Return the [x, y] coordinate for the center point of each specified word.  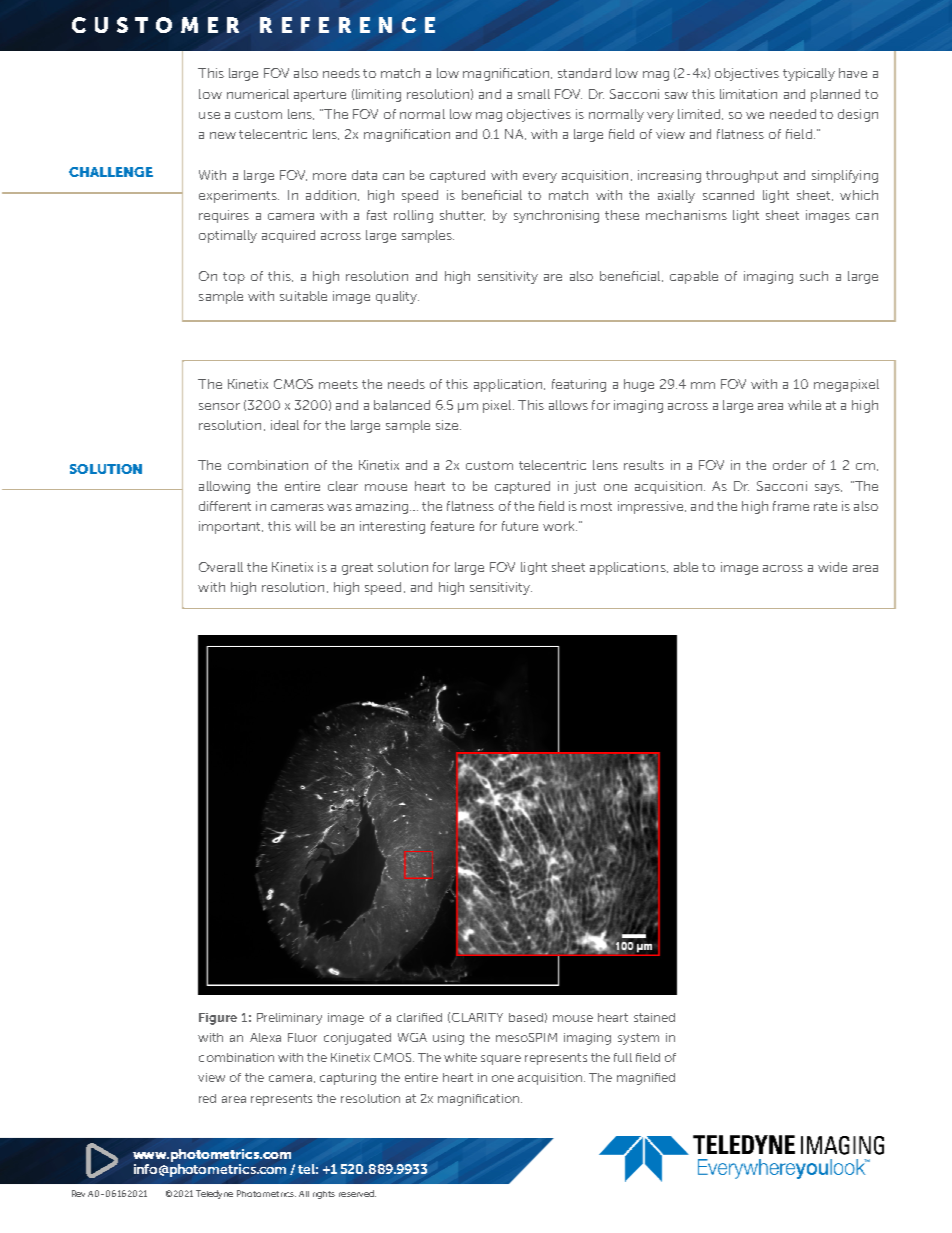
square [501, 1060]
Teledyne [214, 1194]
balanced [402, 405]
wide [832, 567]
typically [809, 74]
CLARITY [477, 1017]
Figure [218, 1019]
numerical [258, 94]
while [804, 405]
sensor [219, 406]
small [534, 94]
